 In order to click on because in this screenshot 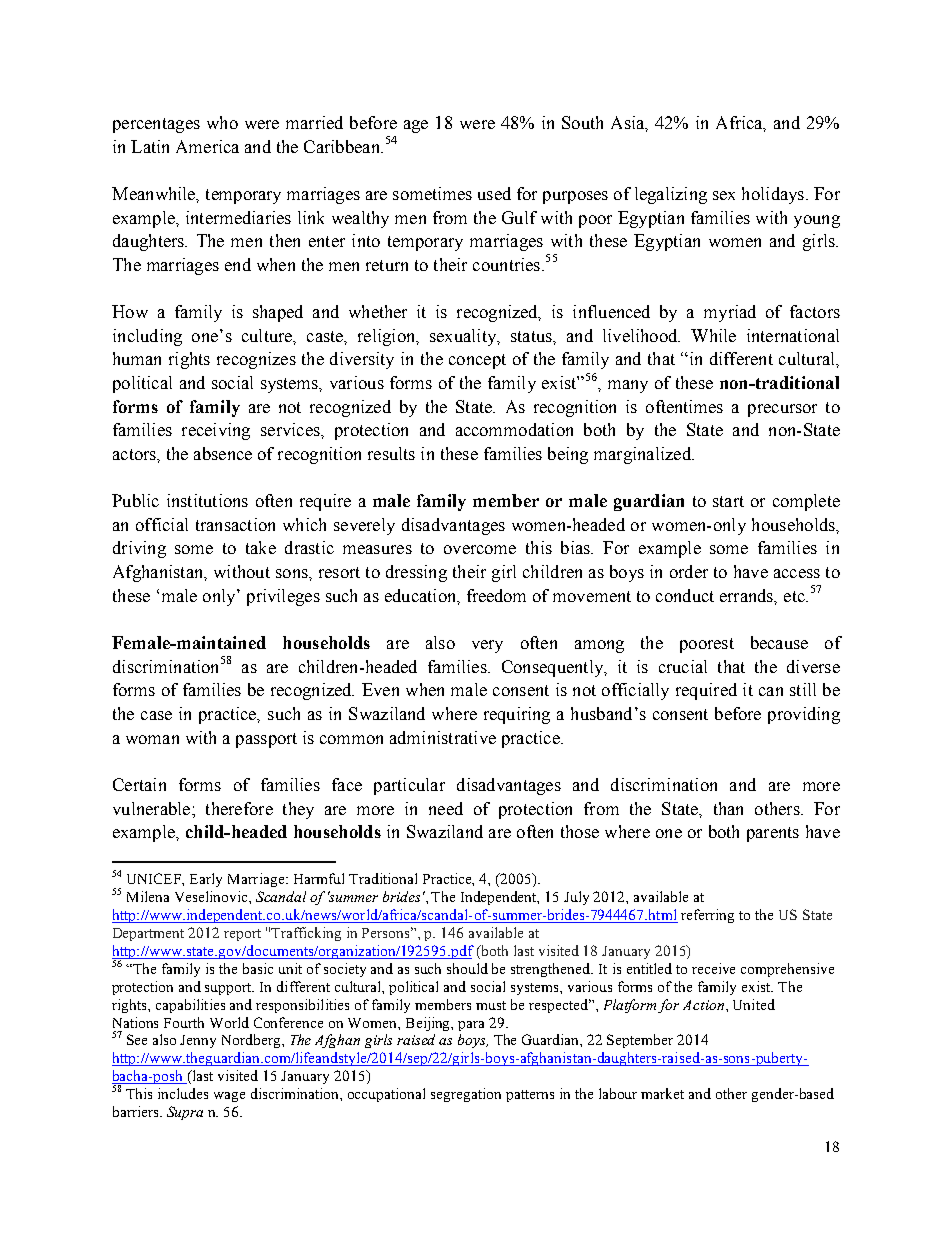, I will do `click(779, 642)`.
